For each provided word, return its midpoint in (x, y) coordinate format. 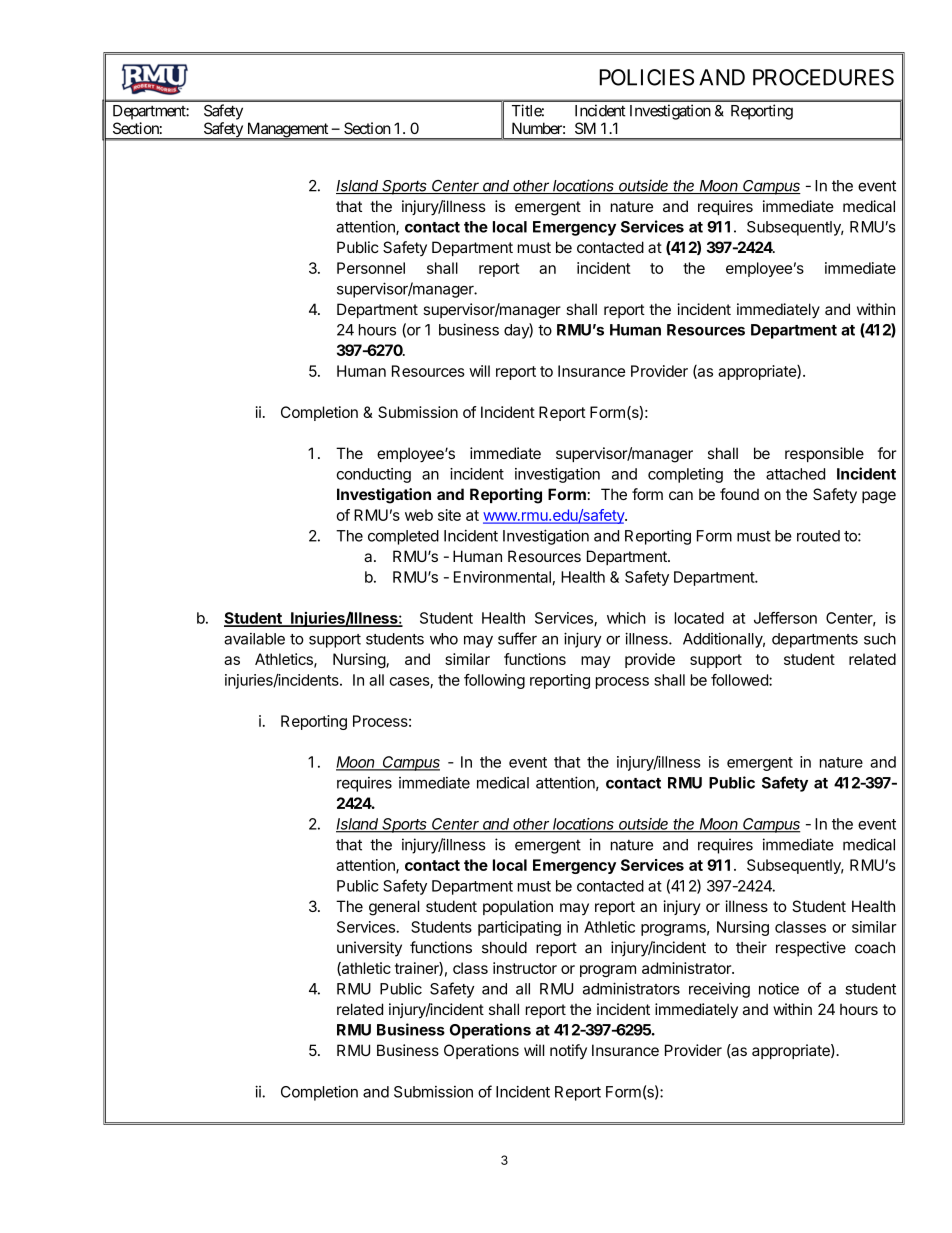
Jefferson (785, 618)
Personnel (371, 268)
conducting (374, 475)
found (739, 494)
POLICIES (646, 77)
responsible (824, 454)
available (254, 639)
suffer (517, 638)
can (681, 495)
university (369, 949)
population (518, 907)
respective (811, 949)
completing (685, 475)
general (394, 908)
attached (795, 474)
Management (287, 131)
